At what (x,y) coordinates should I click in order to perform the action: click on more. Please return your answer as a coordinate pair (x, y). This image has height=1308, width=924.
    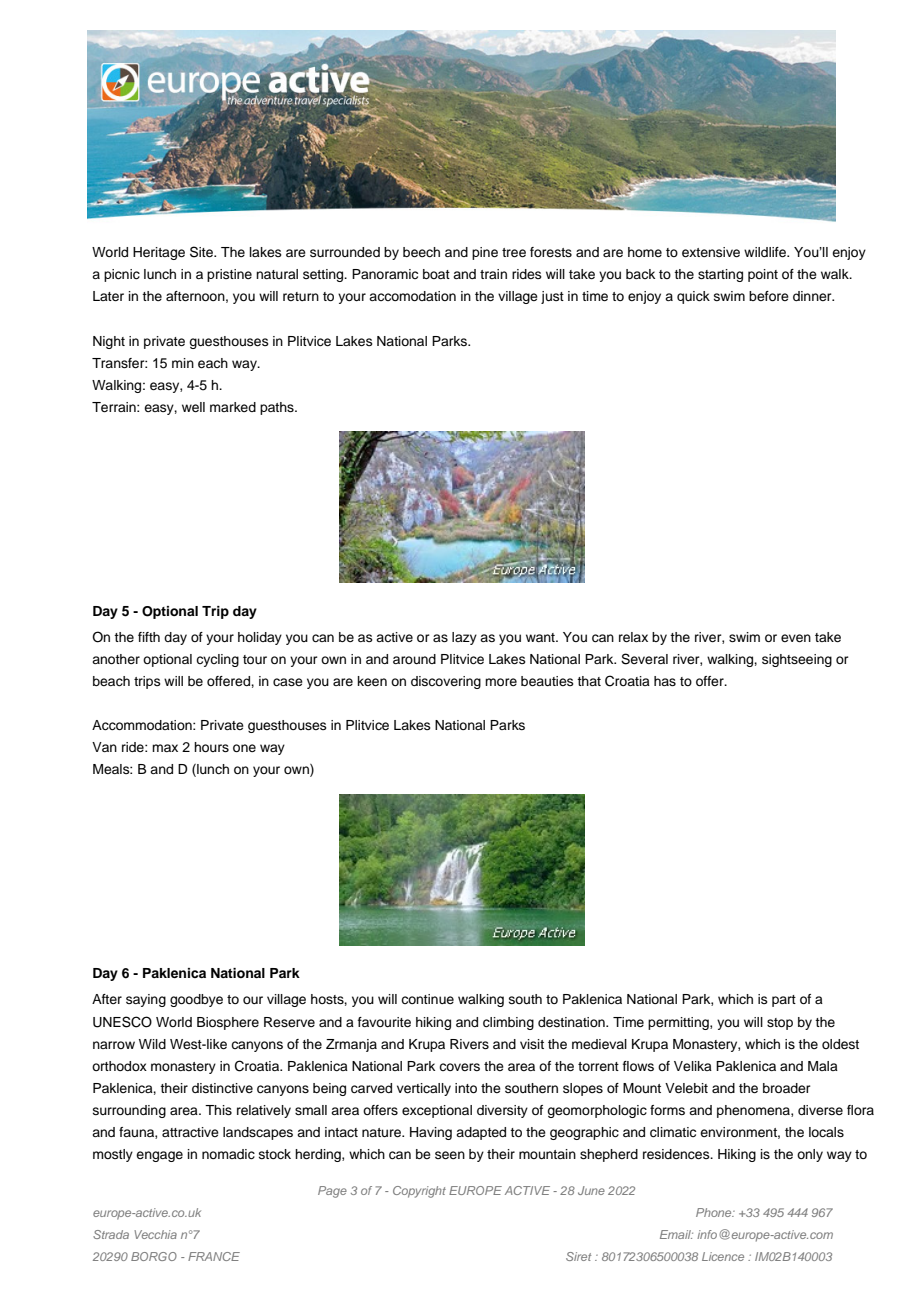
    Looking at the image, I should click on (501, 682).
